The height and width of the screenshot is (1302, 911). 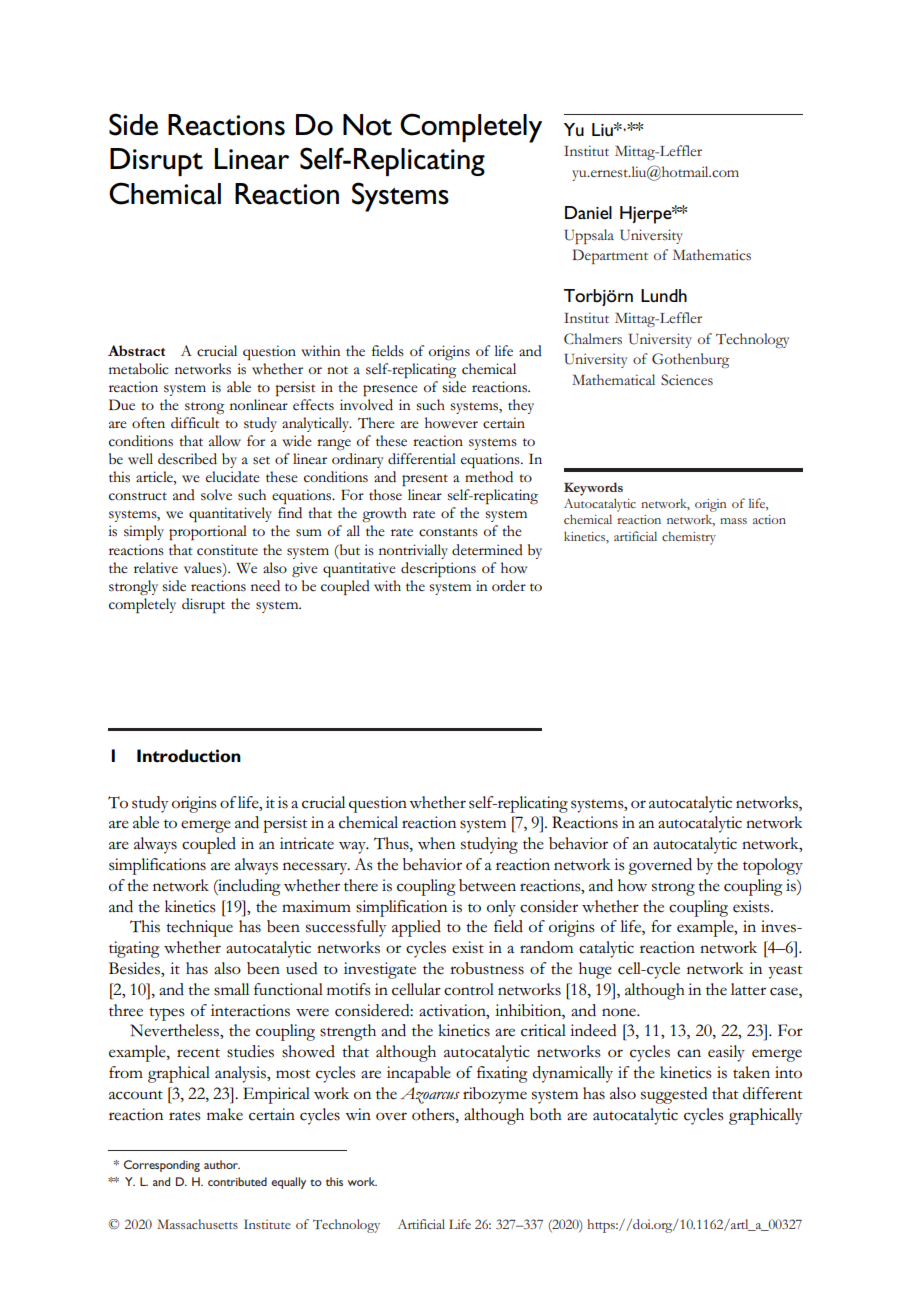 What do you see at coordinates (136, 350) in the screenshot?
I see `Abstract` at bounding box center [136, 350].
